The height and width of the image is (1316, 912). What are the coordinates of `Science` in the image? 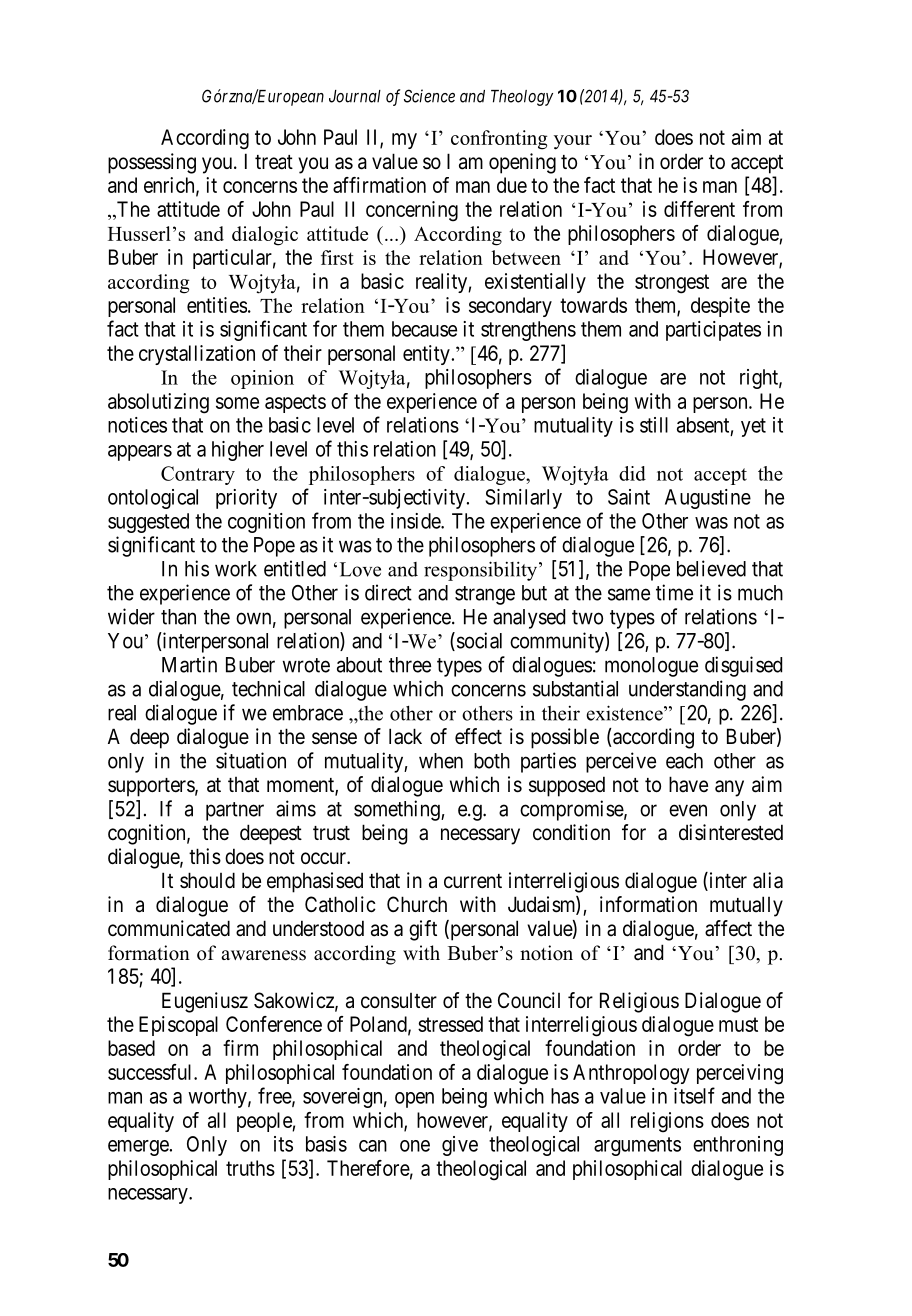 It's located at (429, 96).
